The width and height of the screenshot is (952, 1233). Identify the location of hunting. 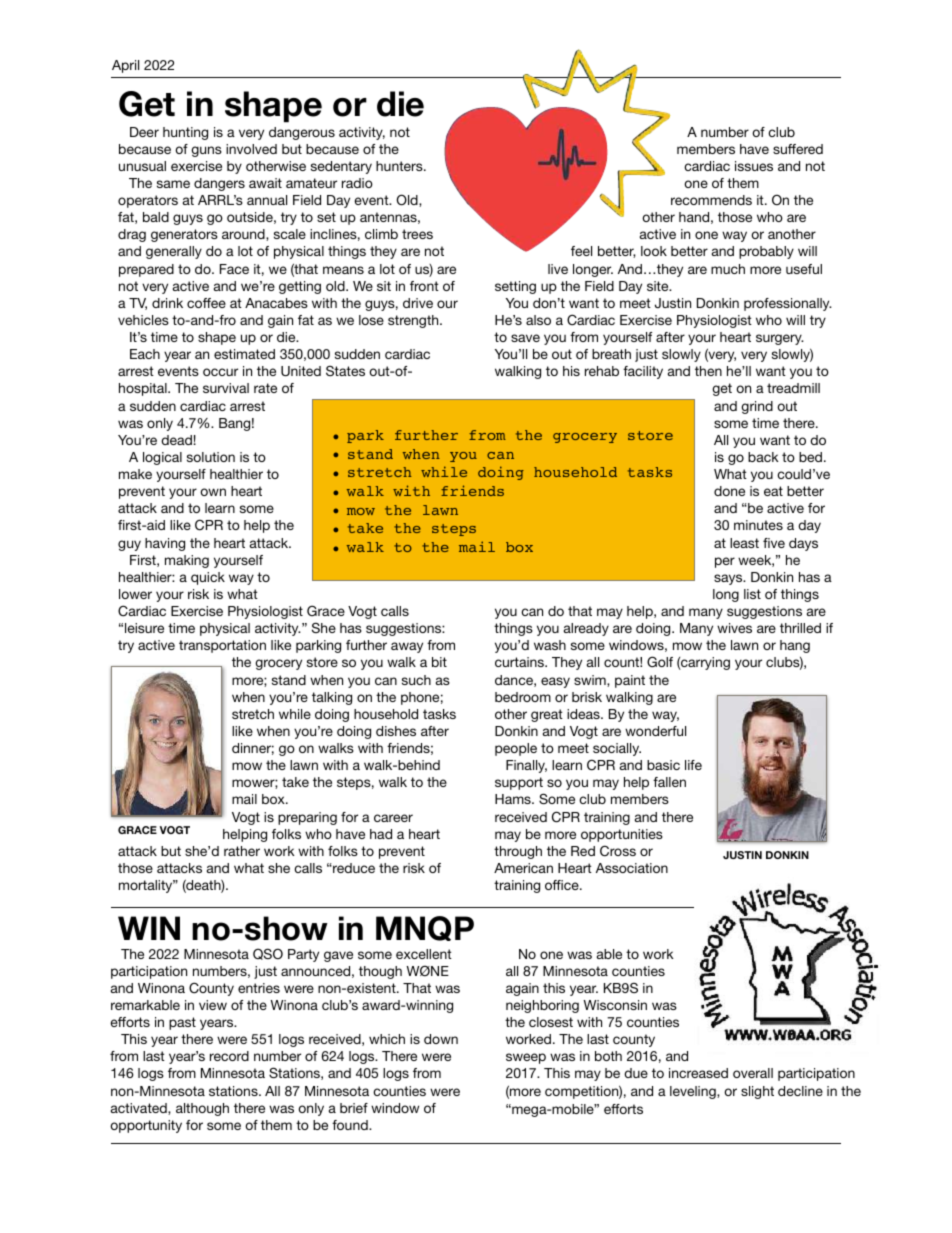
(185, 133).
